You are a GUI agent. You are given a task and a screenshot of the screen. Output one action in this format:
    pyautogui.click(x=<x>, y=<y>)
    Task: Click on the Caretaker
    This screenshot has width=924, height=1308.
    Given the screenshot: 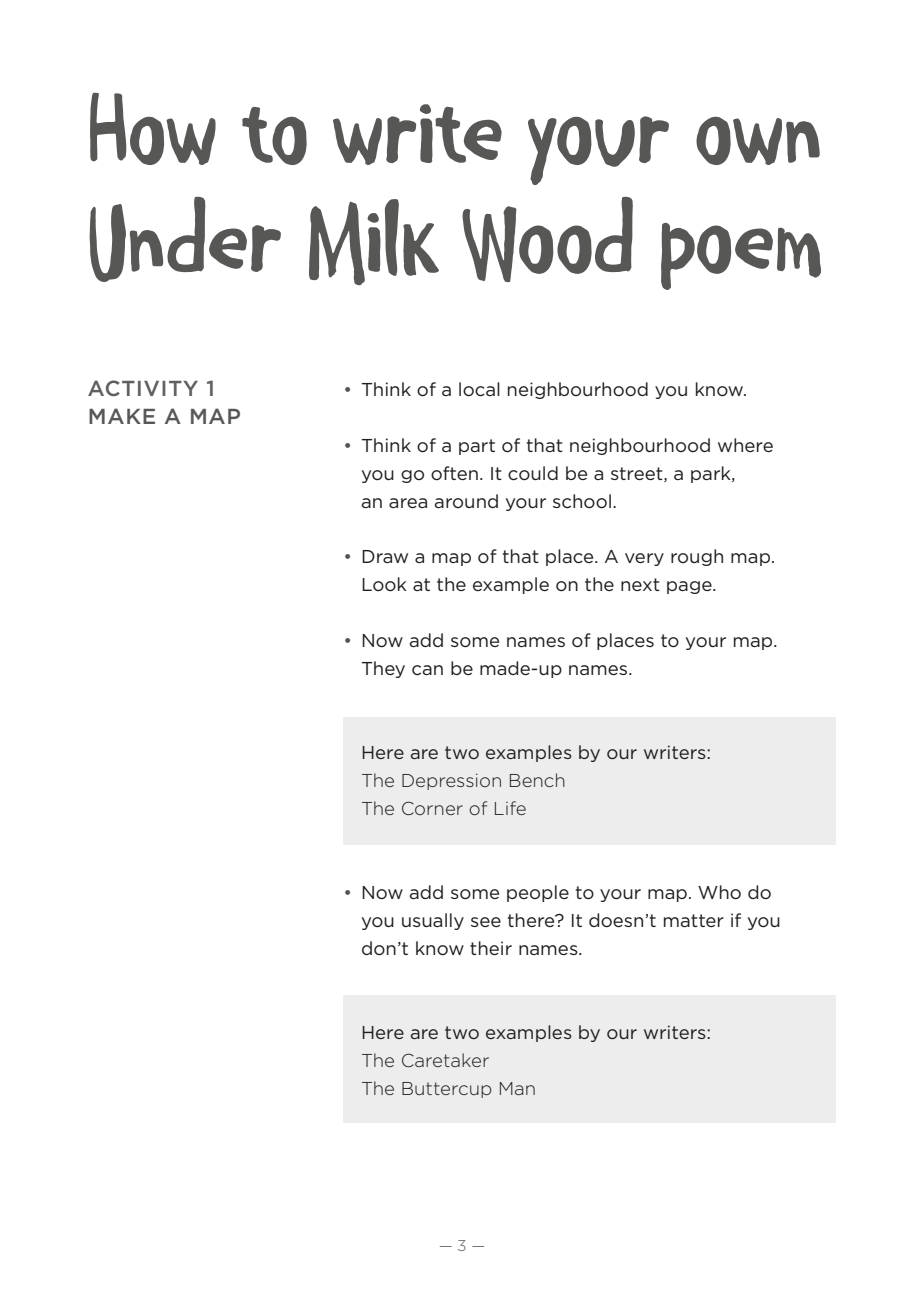 What is the action you would take?
    pyautogui.click(x=445, y=1060)
